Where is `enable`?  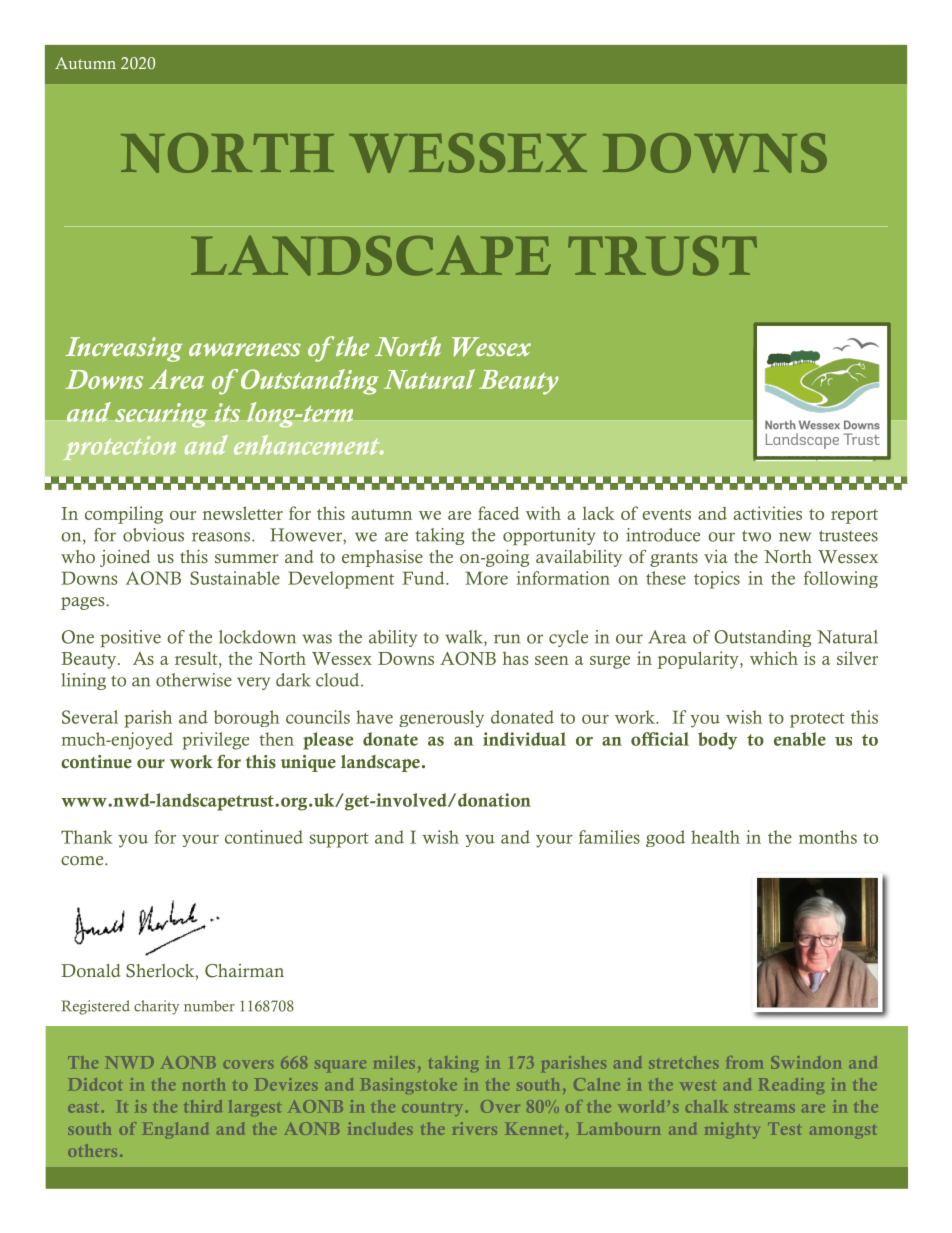
enable is located at coordinates (800, 739).
